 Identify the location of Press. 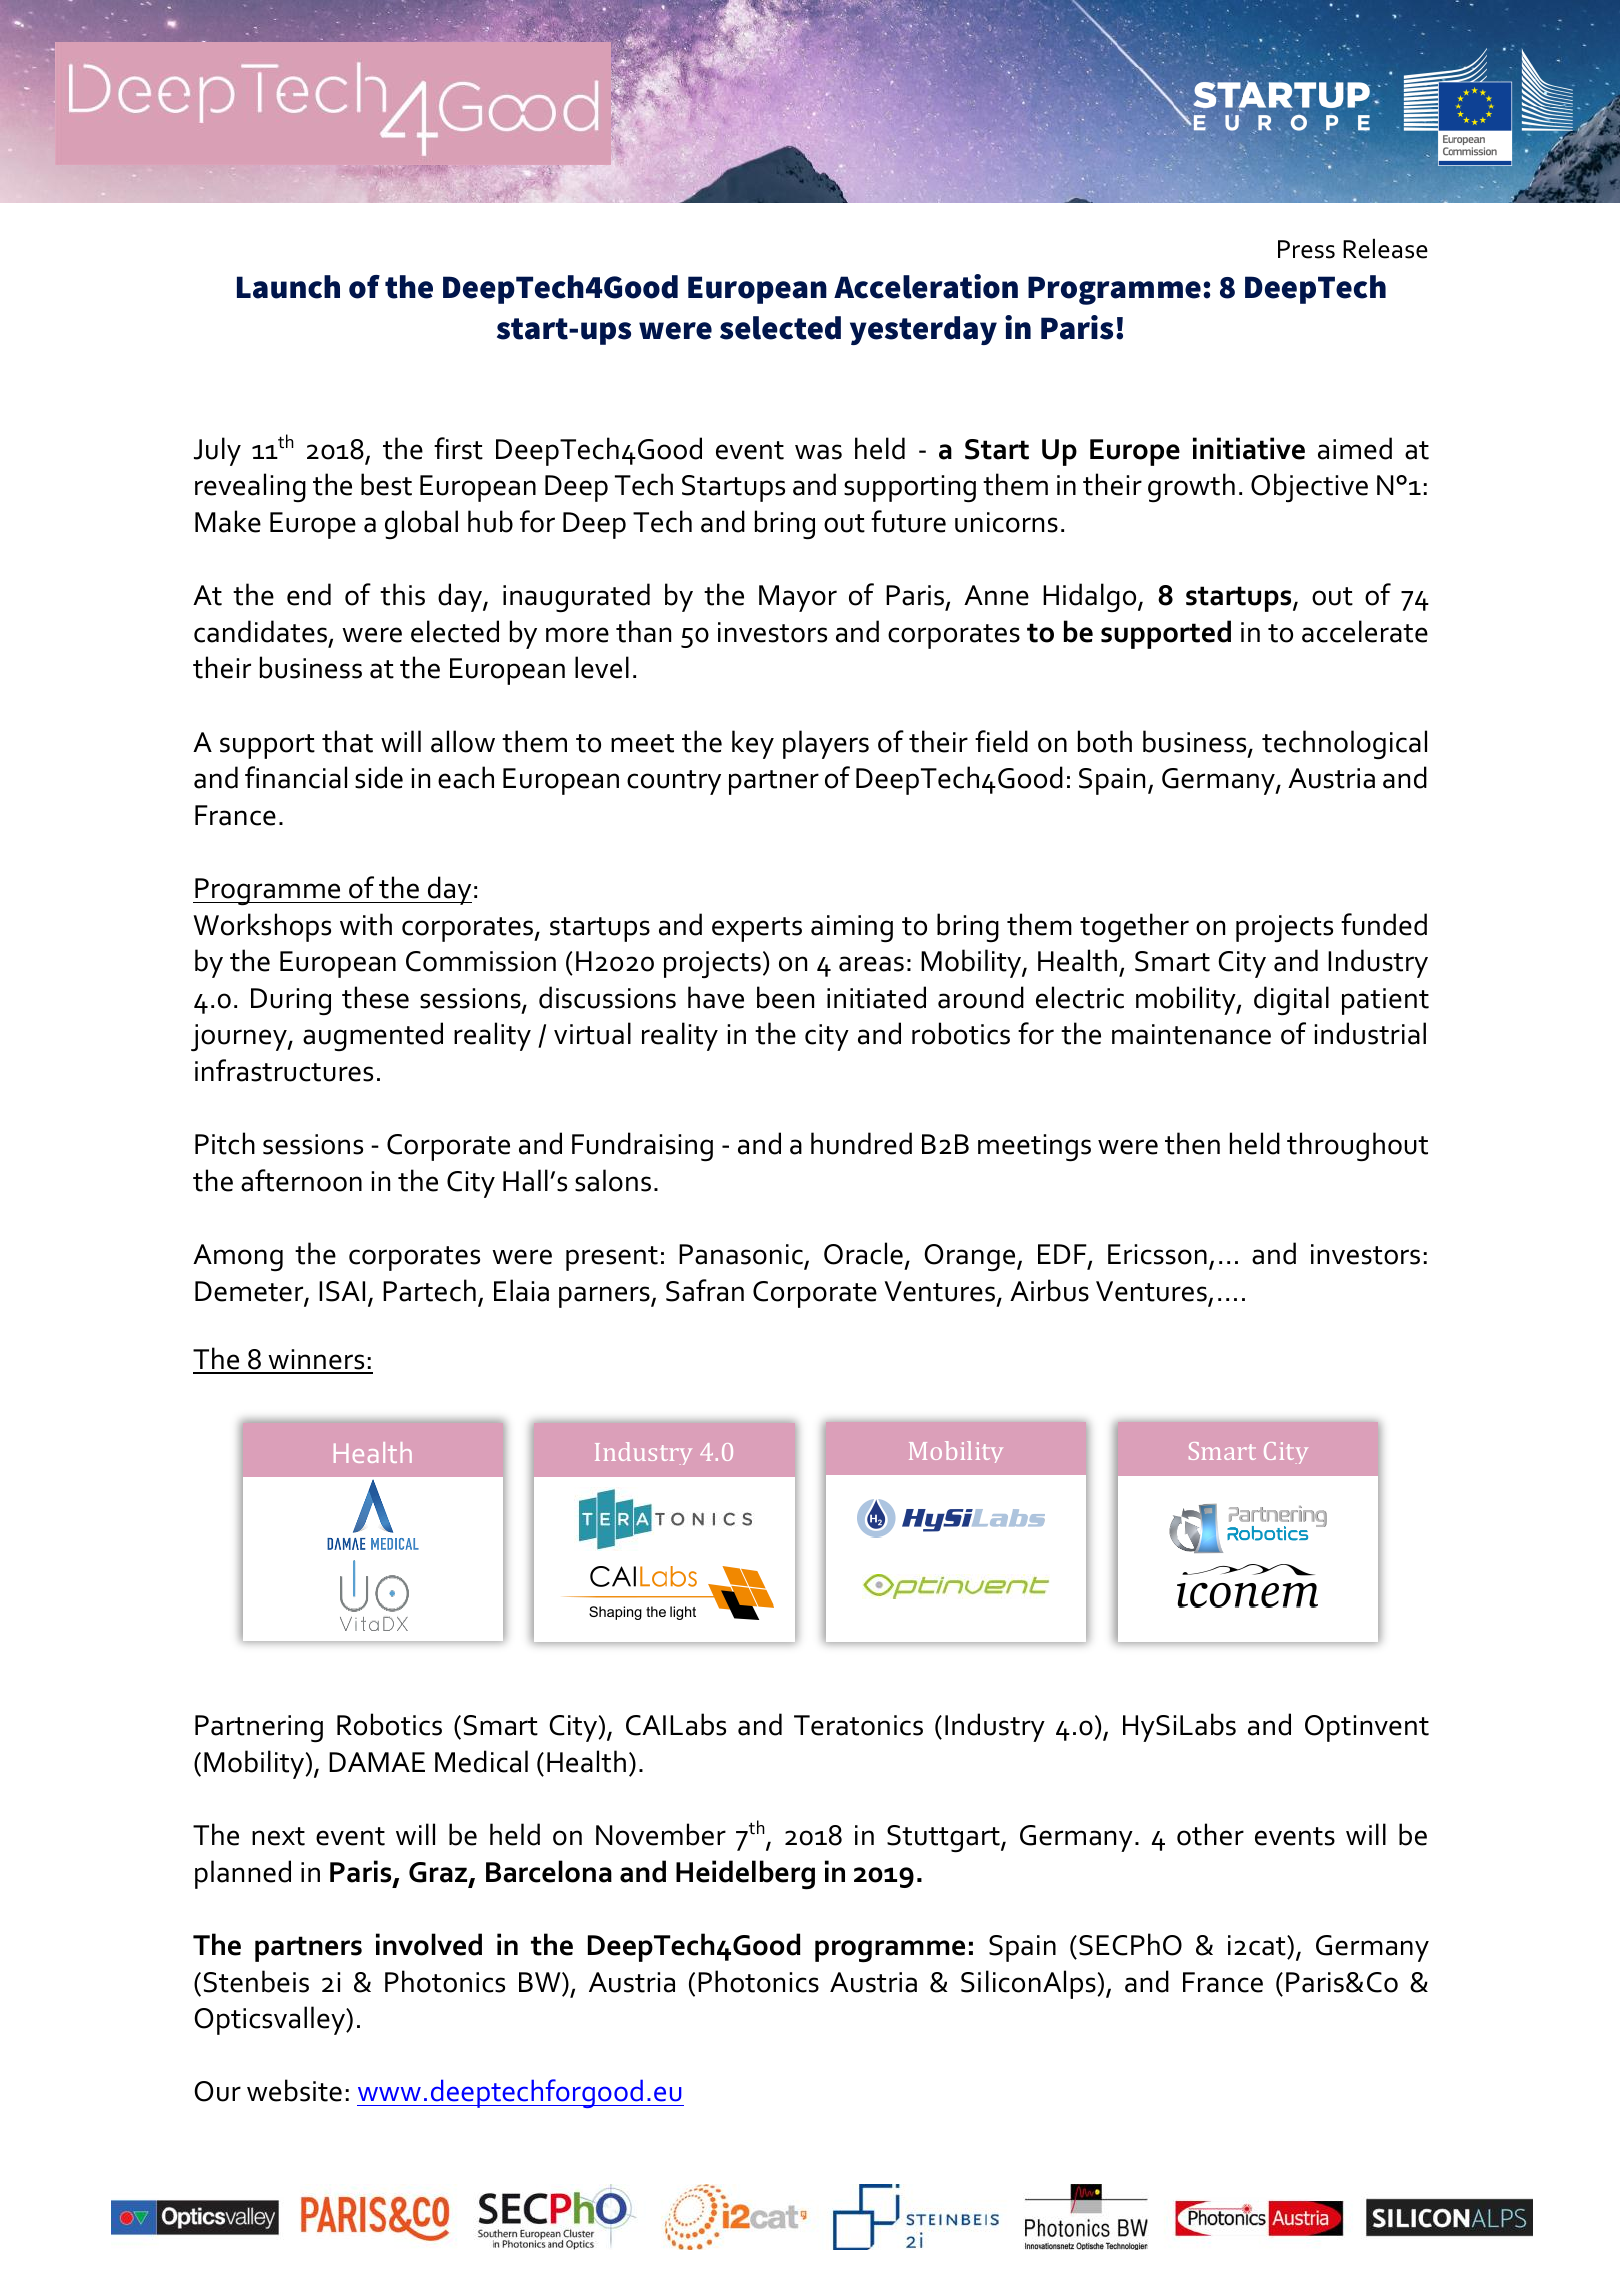
(1306, 249).
